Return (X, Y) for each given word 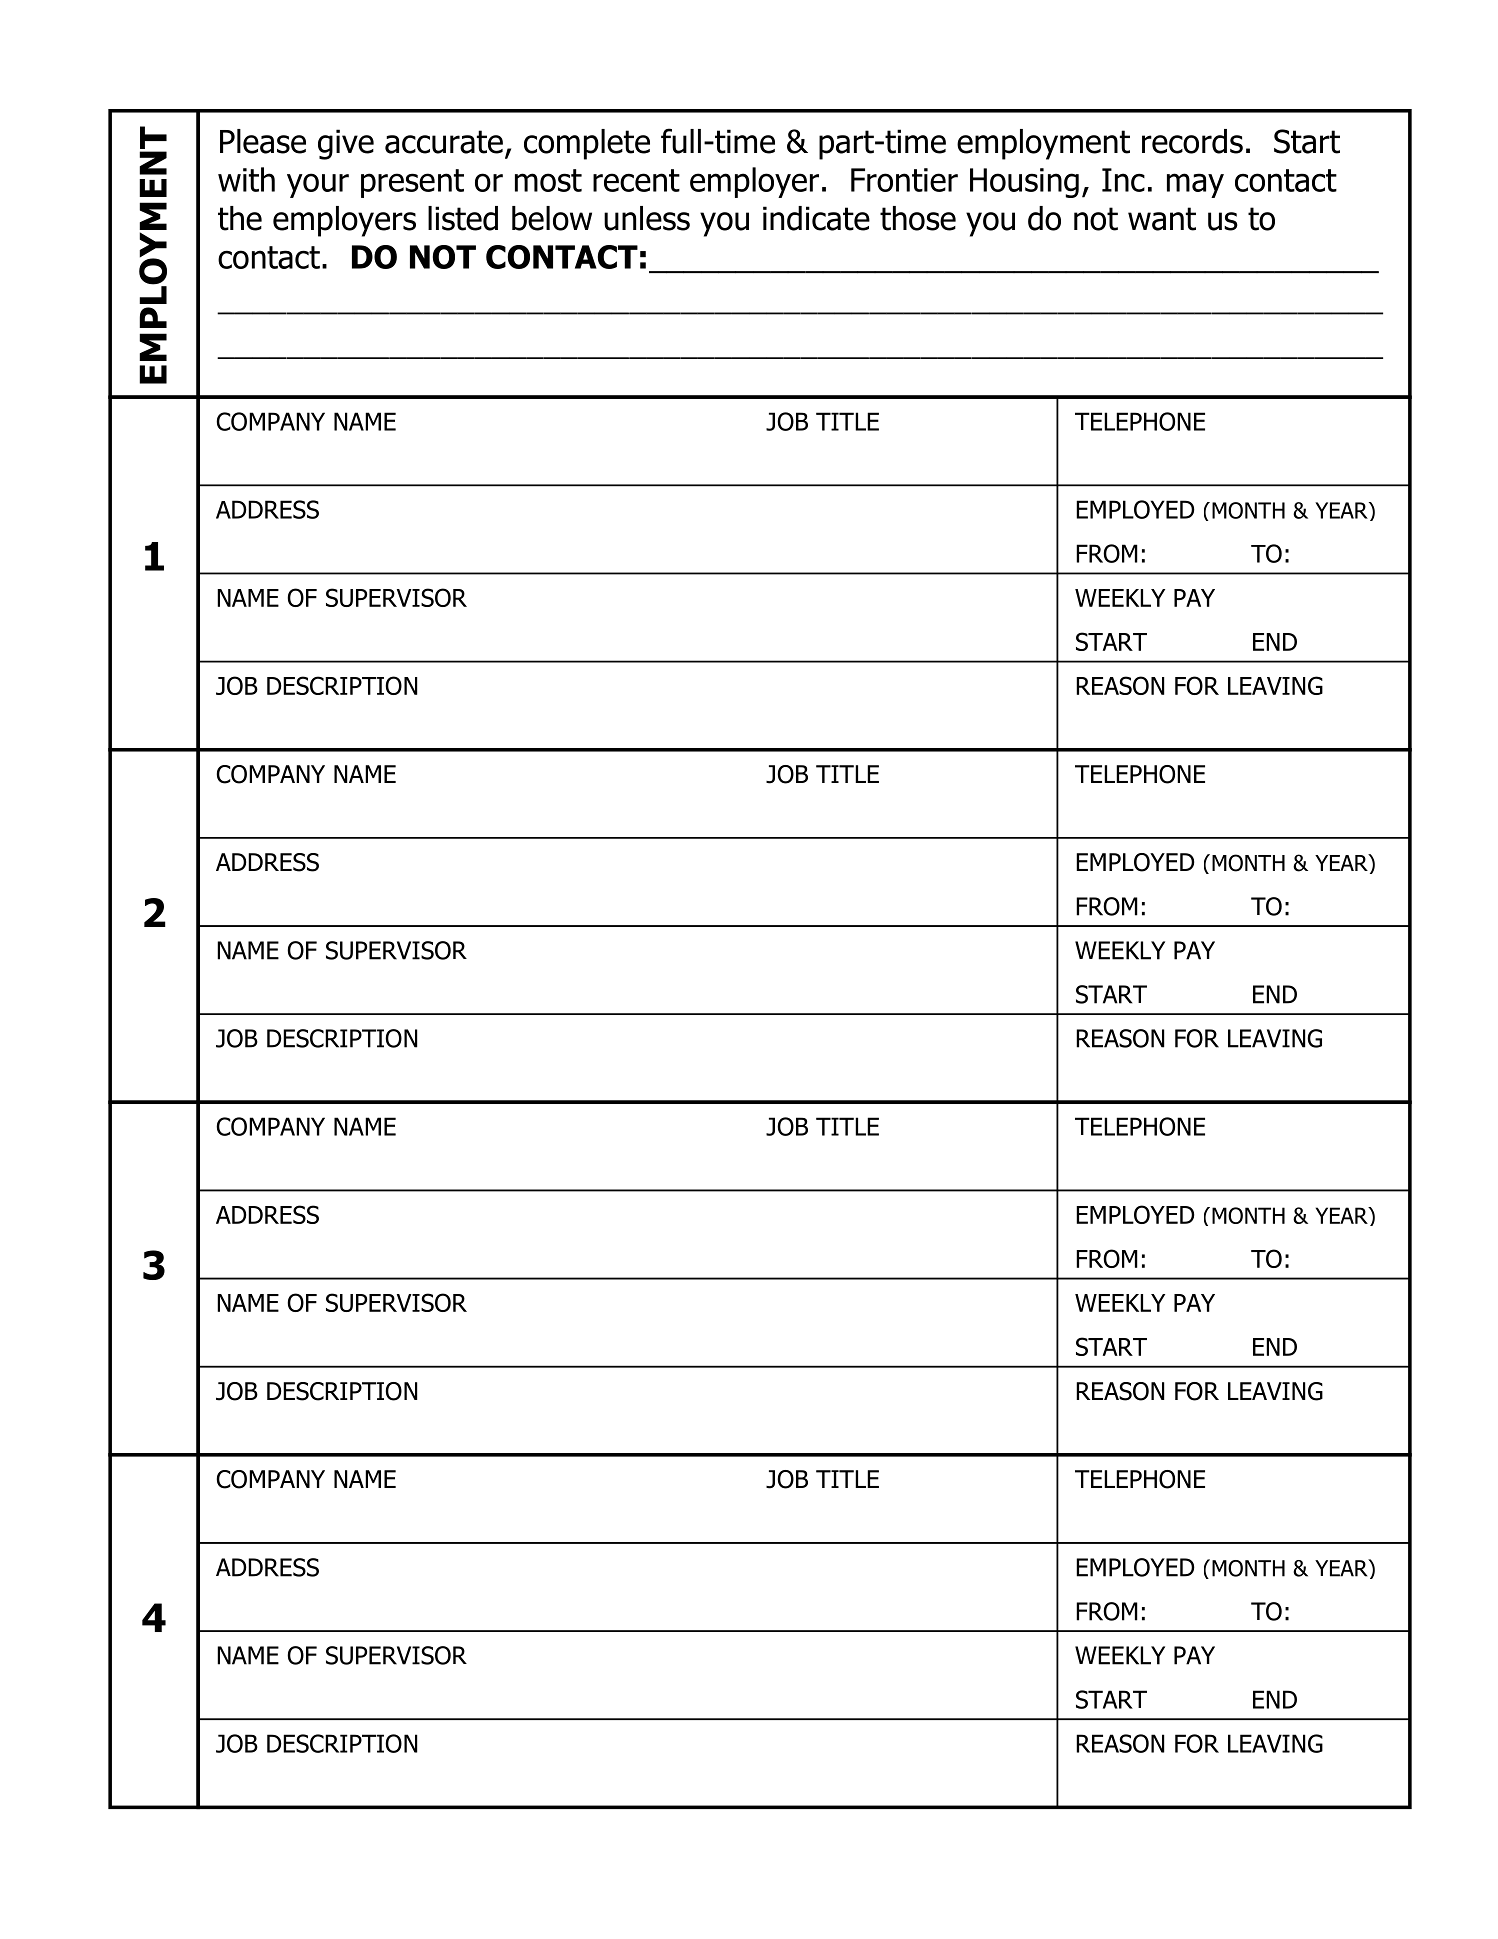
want (1162, 219)
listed (463, 218)
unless (647, 218)
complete (587, 144)
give (346, 144)
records (1192, 141)
